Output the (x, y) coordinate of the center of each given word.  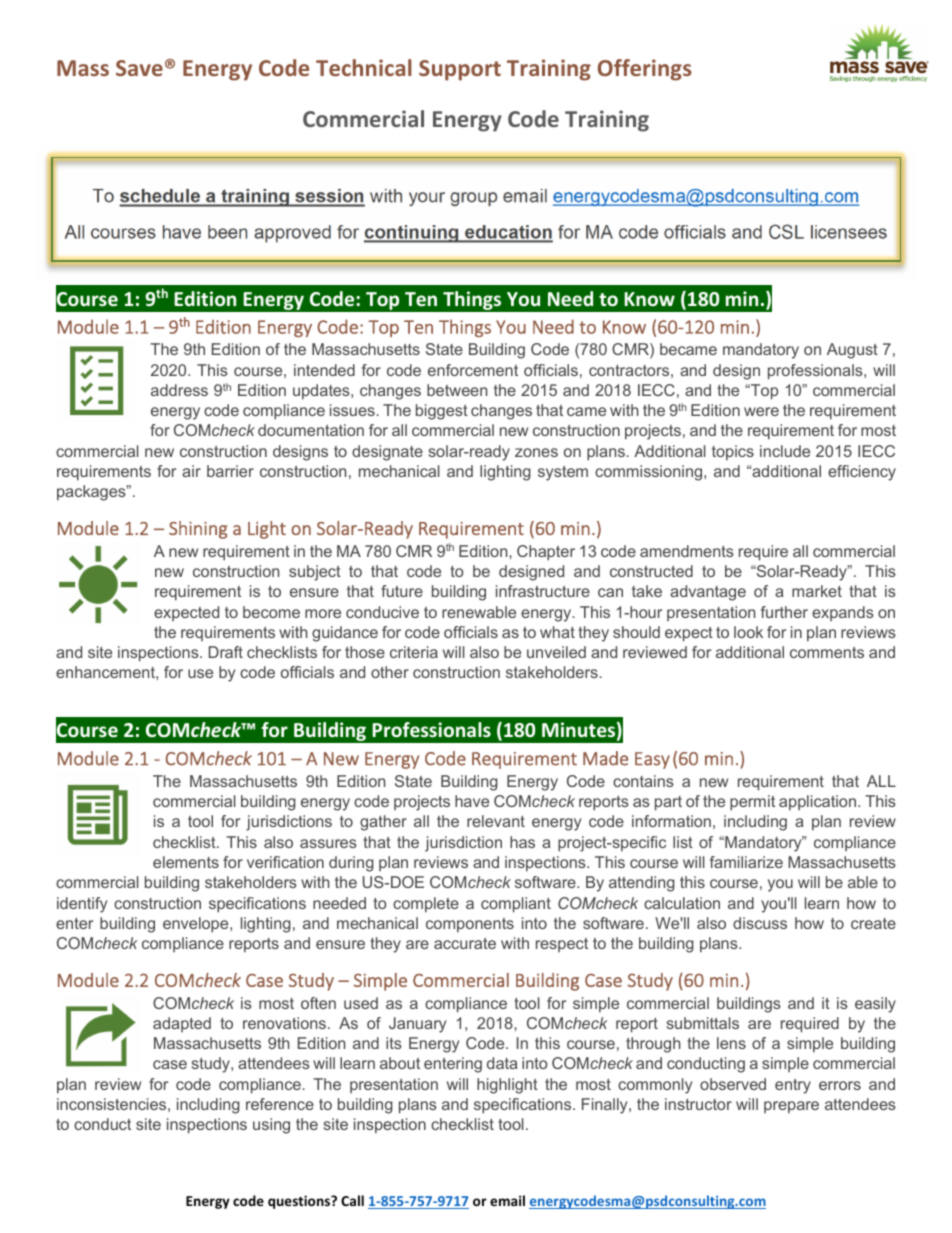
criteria (414, 652)
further (784, 612)
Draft (226, 652)
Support (460, 70)
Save (139, 68)
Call (352, 1200)
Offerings (645, 70)
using (271, 1126)
